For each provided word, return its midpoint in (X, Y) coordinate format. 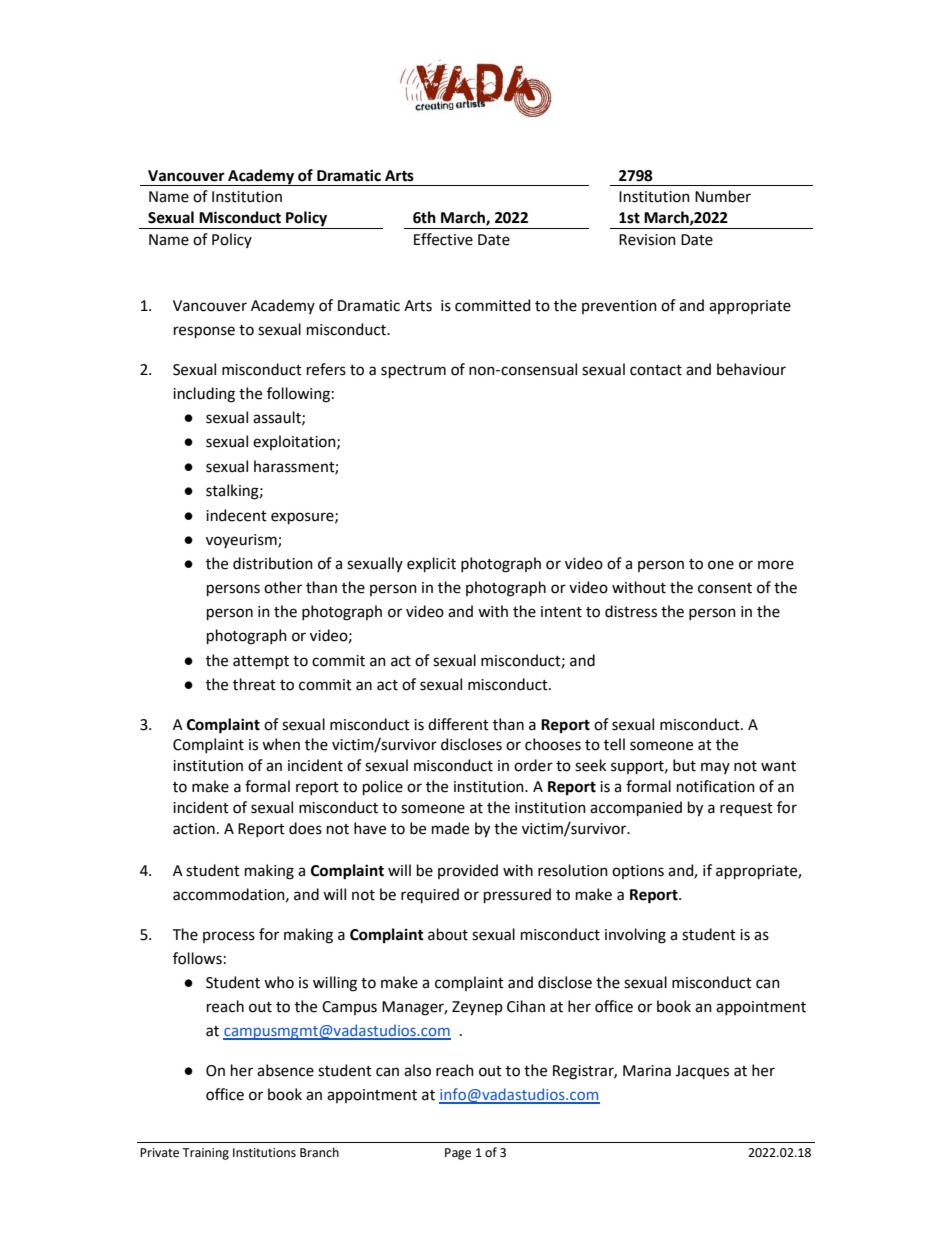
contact (656, 370)
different (458, 724)
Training (205, 1154)
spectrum (413, 371)
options (638, 872)
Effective (443, 239)
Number (723, 196)
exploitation (295, 442)
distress (631, 611)
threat (254, 684)
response (204, 332)
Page (458, 1154)
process (229, 937)
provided (468, 871)
